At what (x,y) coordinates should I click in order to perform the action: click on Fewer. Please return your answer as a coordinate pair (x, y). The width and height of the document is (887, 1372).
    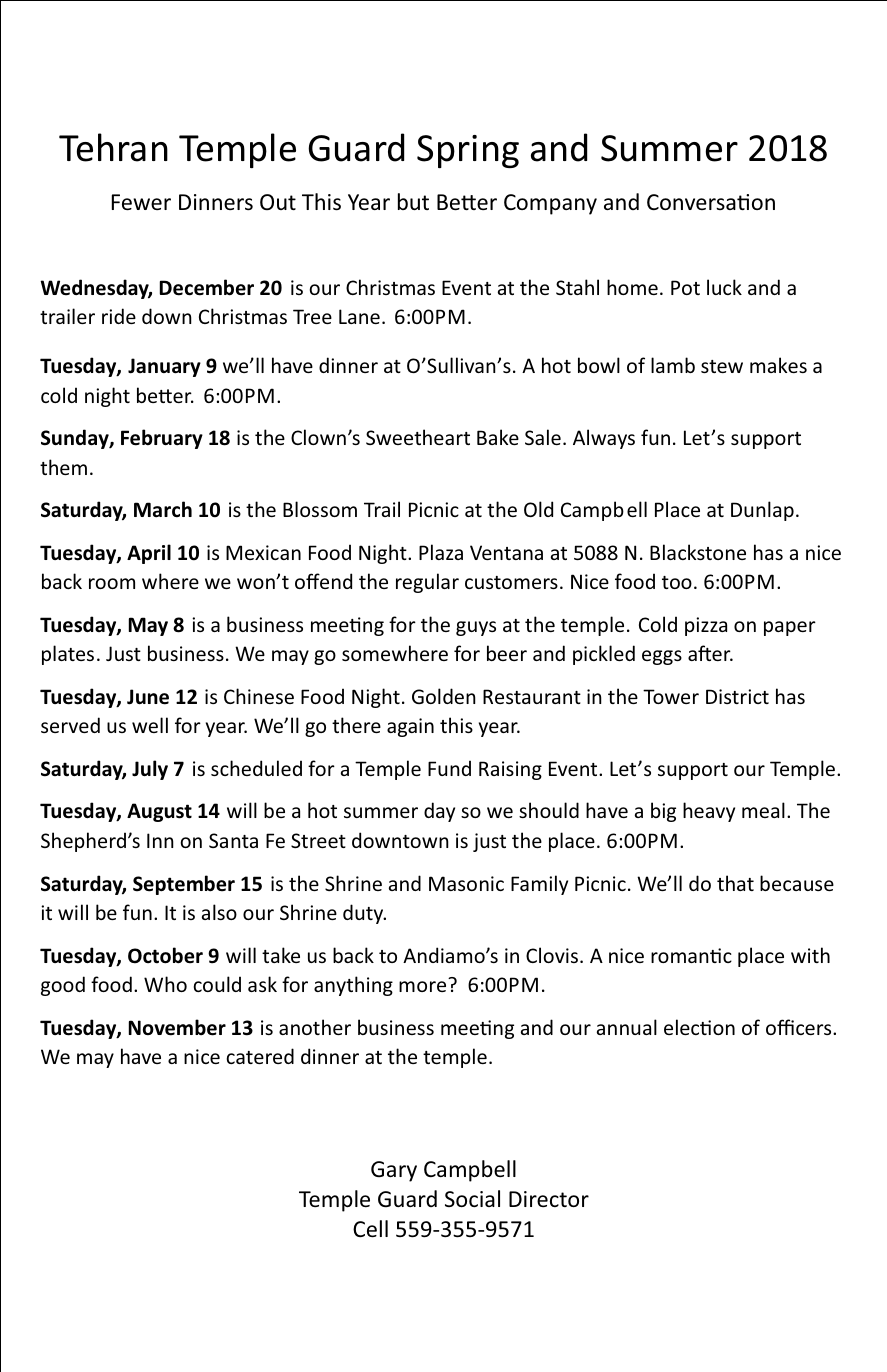
    Looking at the image, I should click on (141, 202).
